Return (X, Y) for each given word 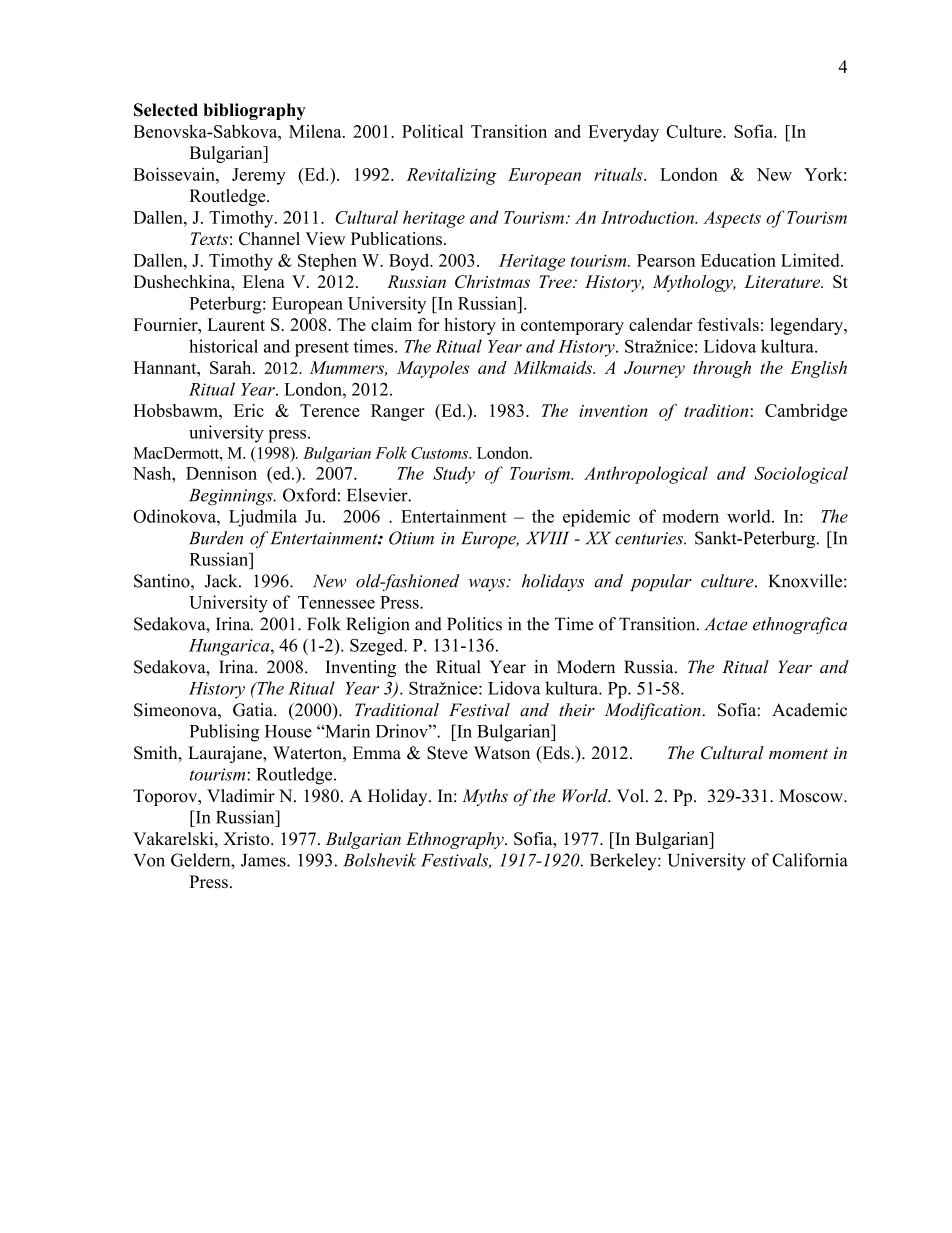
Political (432, 131)
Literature (783, 281)
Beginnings (232, 497)
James (264, 860)
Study (454, 475)
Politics (474, 624)
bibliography (254, 111)
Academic (809, 710)
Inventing (360, 668)
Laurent (236, 324)
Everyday (623, 133)
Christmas (492, 281)
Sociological (801, 475)
